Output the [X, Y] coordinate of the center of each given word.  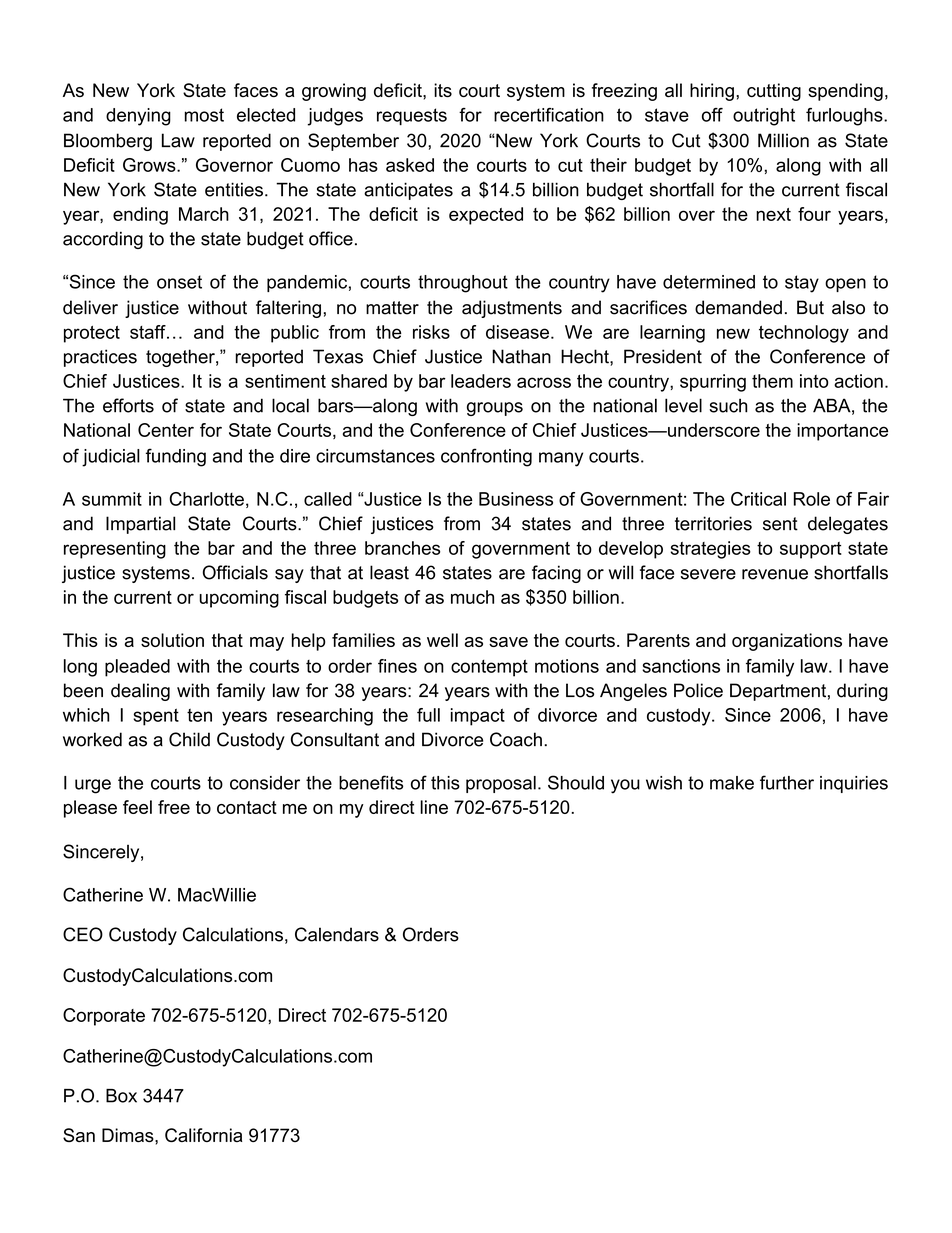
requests [412, 117]
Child [189, 739]
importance [842, 432]
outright [764, 117]
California [203, 1135]
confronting [486, 457]
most [204, 115]
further [787, 782]
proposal [501, 784]
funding [176, 457]
